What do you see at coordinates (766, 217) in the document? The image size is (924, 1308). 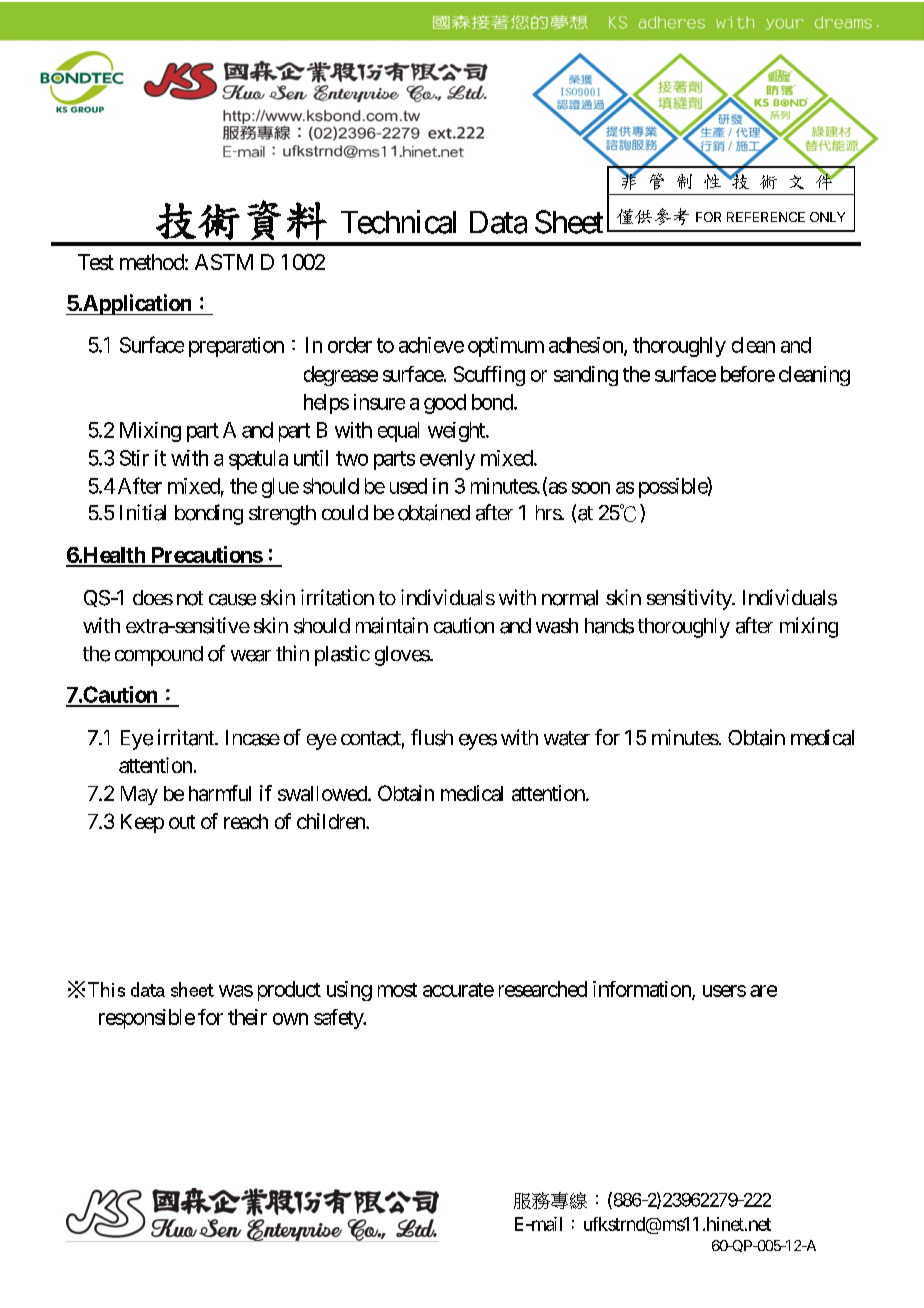 I see `REFERENCE` at bounding box center [766, 217].
